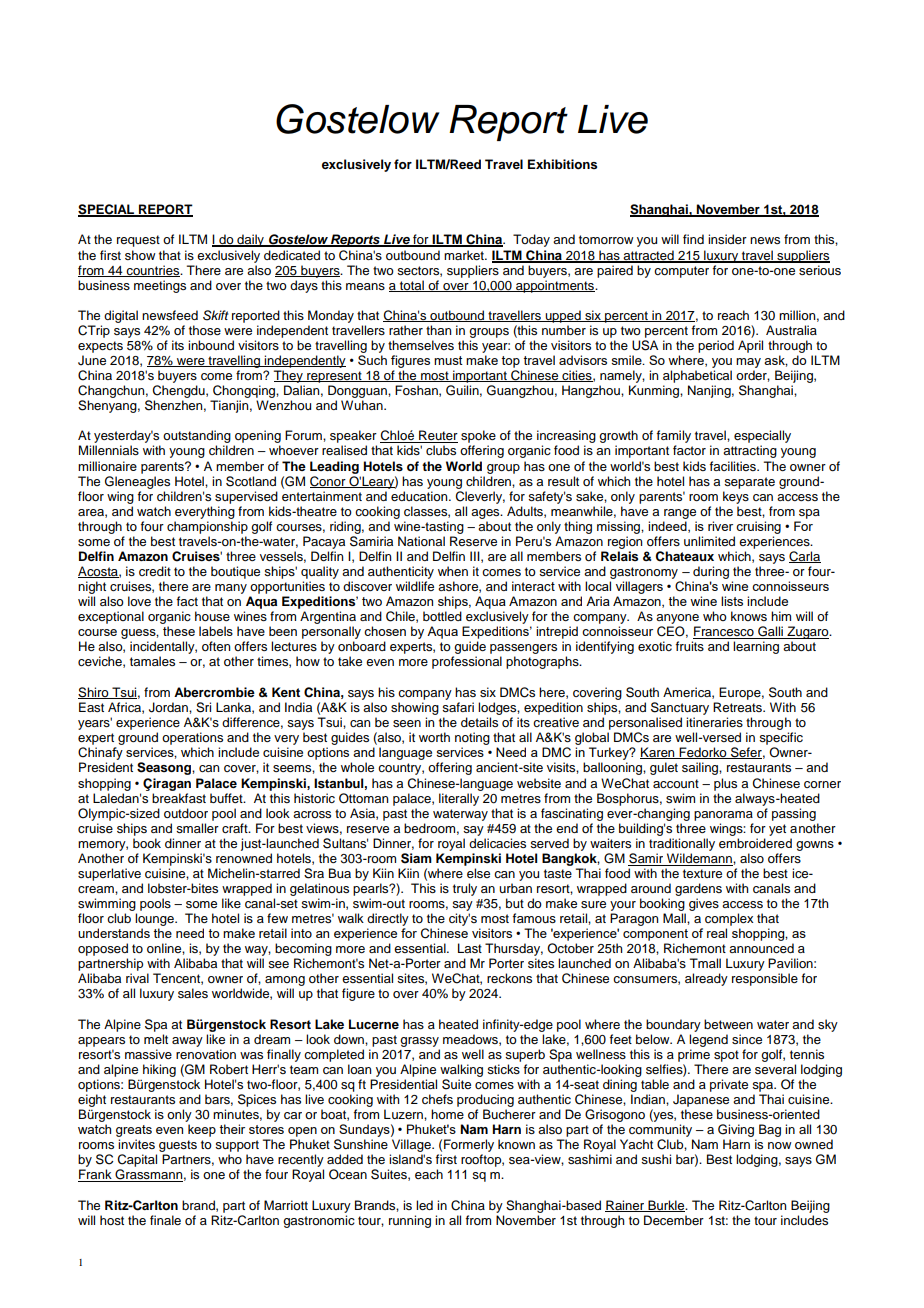  I want to click on plus, so click(725, 784).
